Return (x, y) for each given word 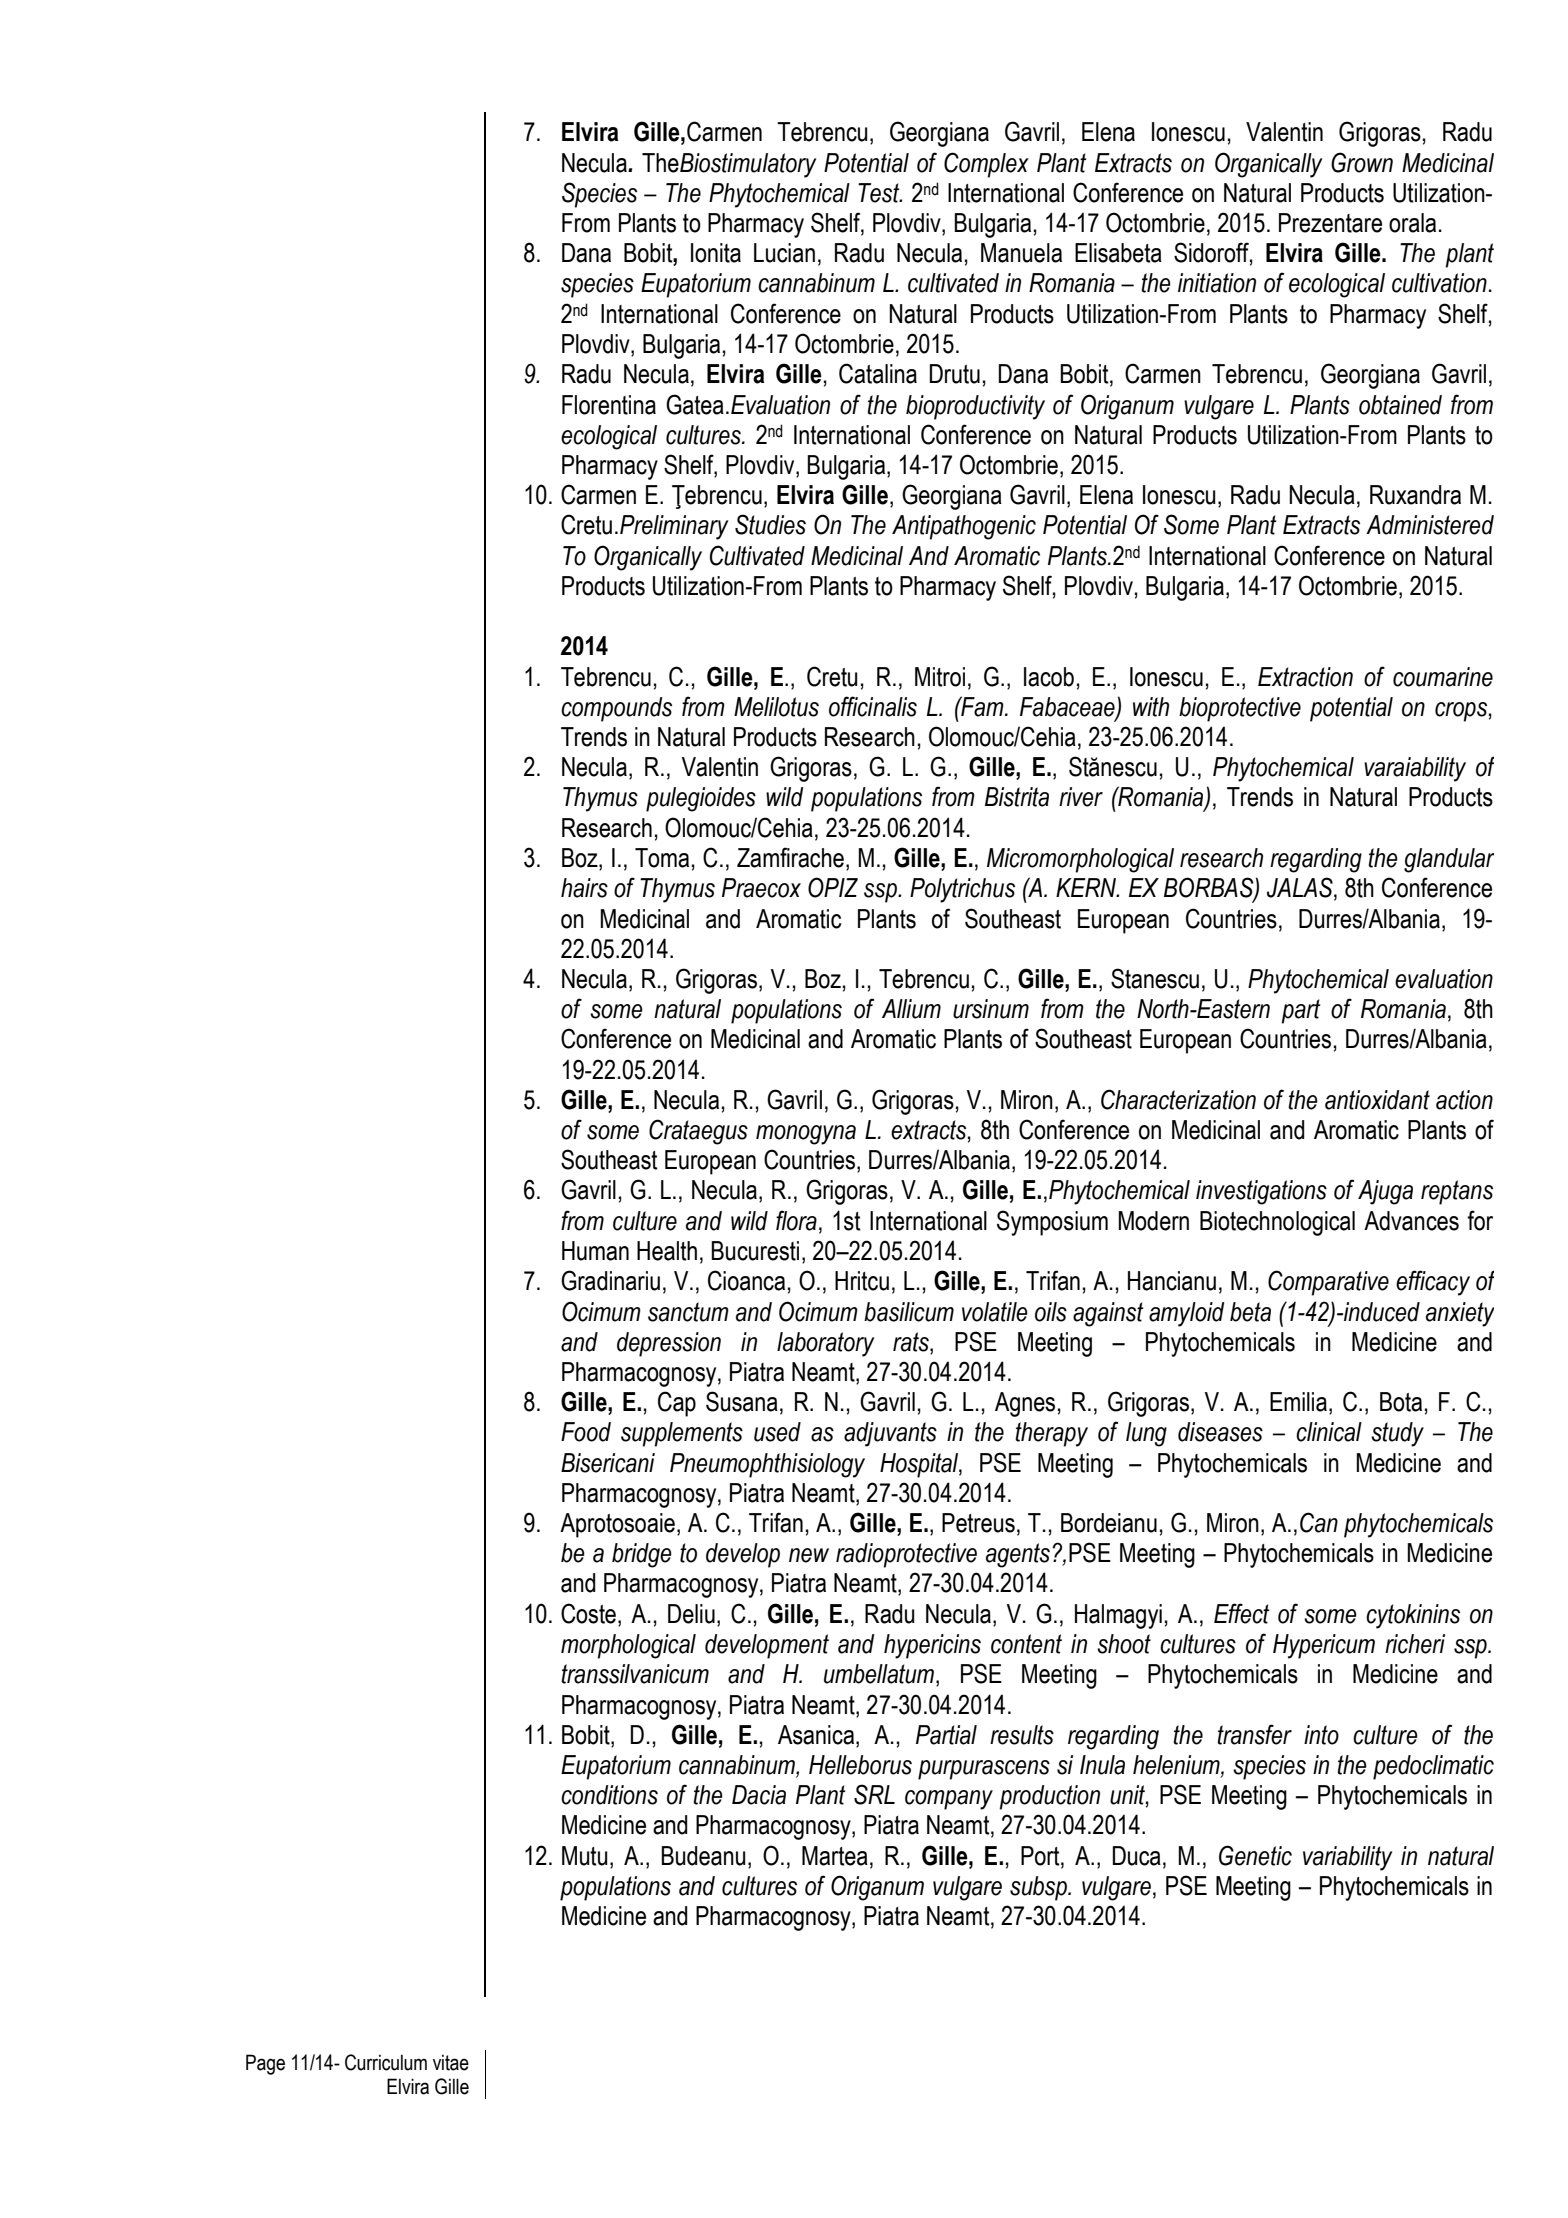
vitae (451, 2062)
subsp (1039, 1888)
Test (880, 193)
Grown (1362, 162)
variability (1347, 1858)
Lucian (784, 253)
